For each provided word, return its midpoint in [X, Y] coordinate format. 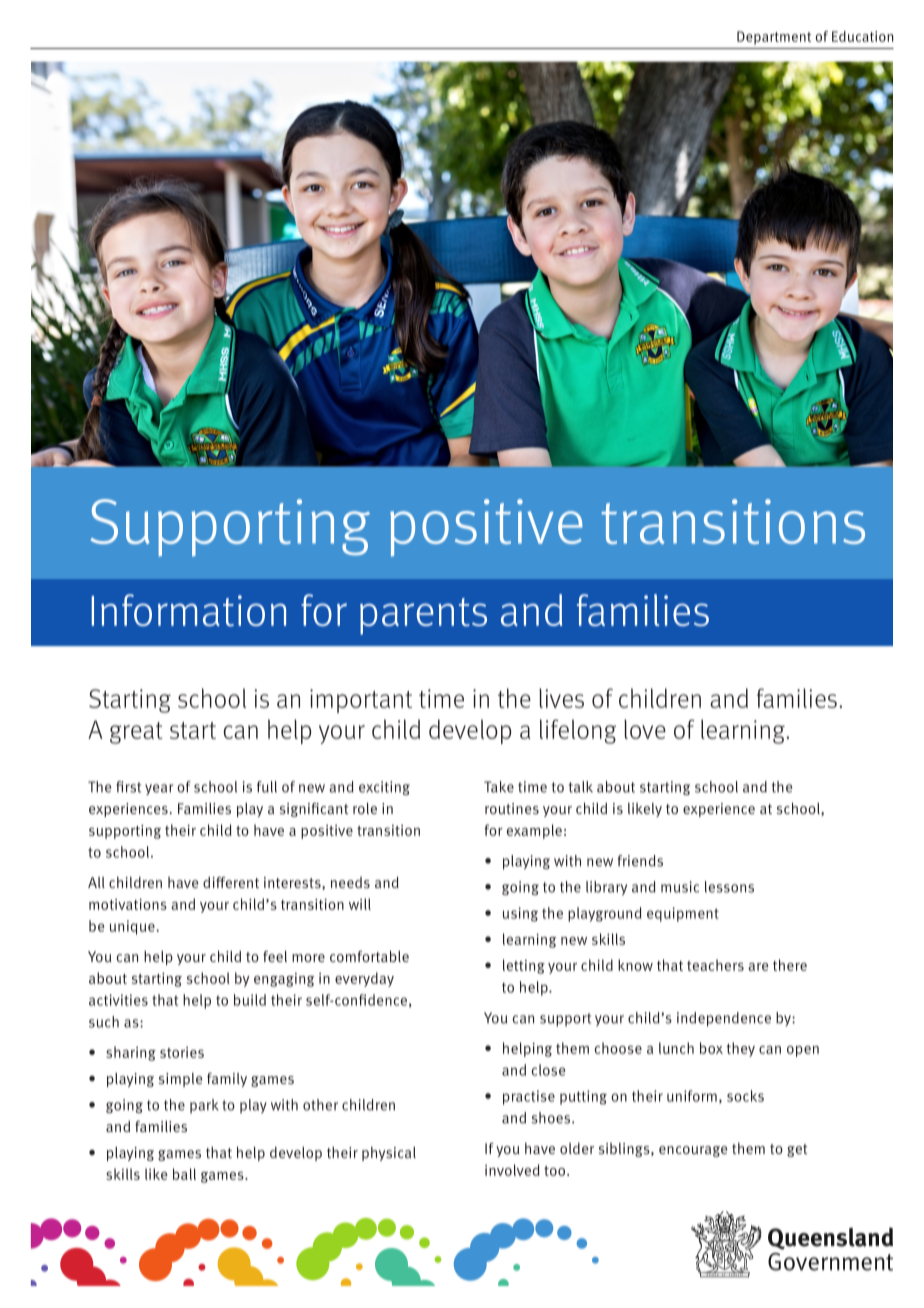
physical [389, 1154]
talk [581, 787]
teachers [715, 965]
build [250, 1000]
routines [512, 808]
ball [184, 1174]
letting [524, 966]
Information [189, 610]
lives [561, 698]
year [159, 789]
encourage [693, 1151]
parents [423, 616]
